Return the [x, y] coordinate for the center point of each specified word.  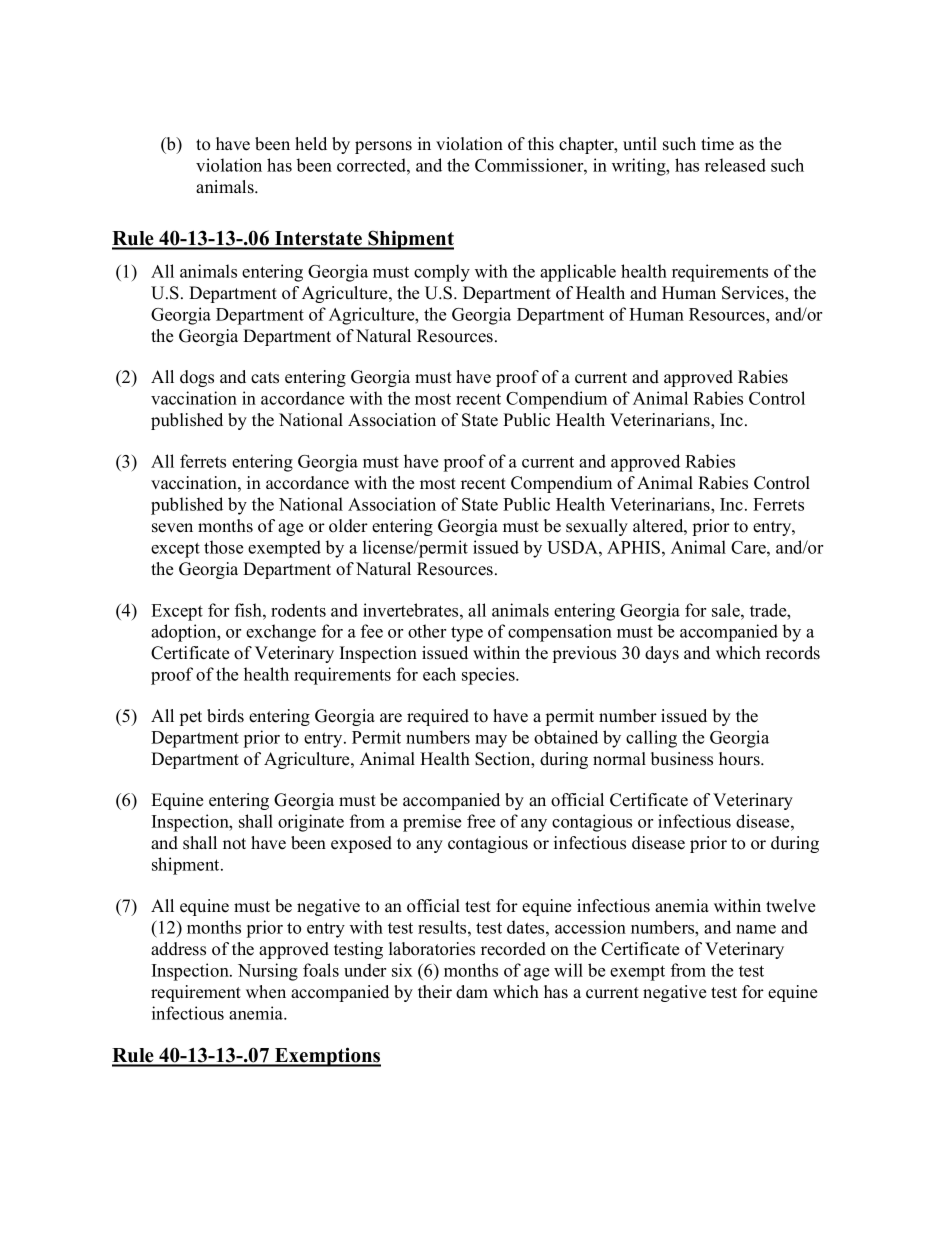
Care [749, 547]
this [541, 144]
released [735, 165]
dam [472, 991]
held [311, 144]
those [223, 547]
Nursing [268, 972]
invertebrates [412, 610]
